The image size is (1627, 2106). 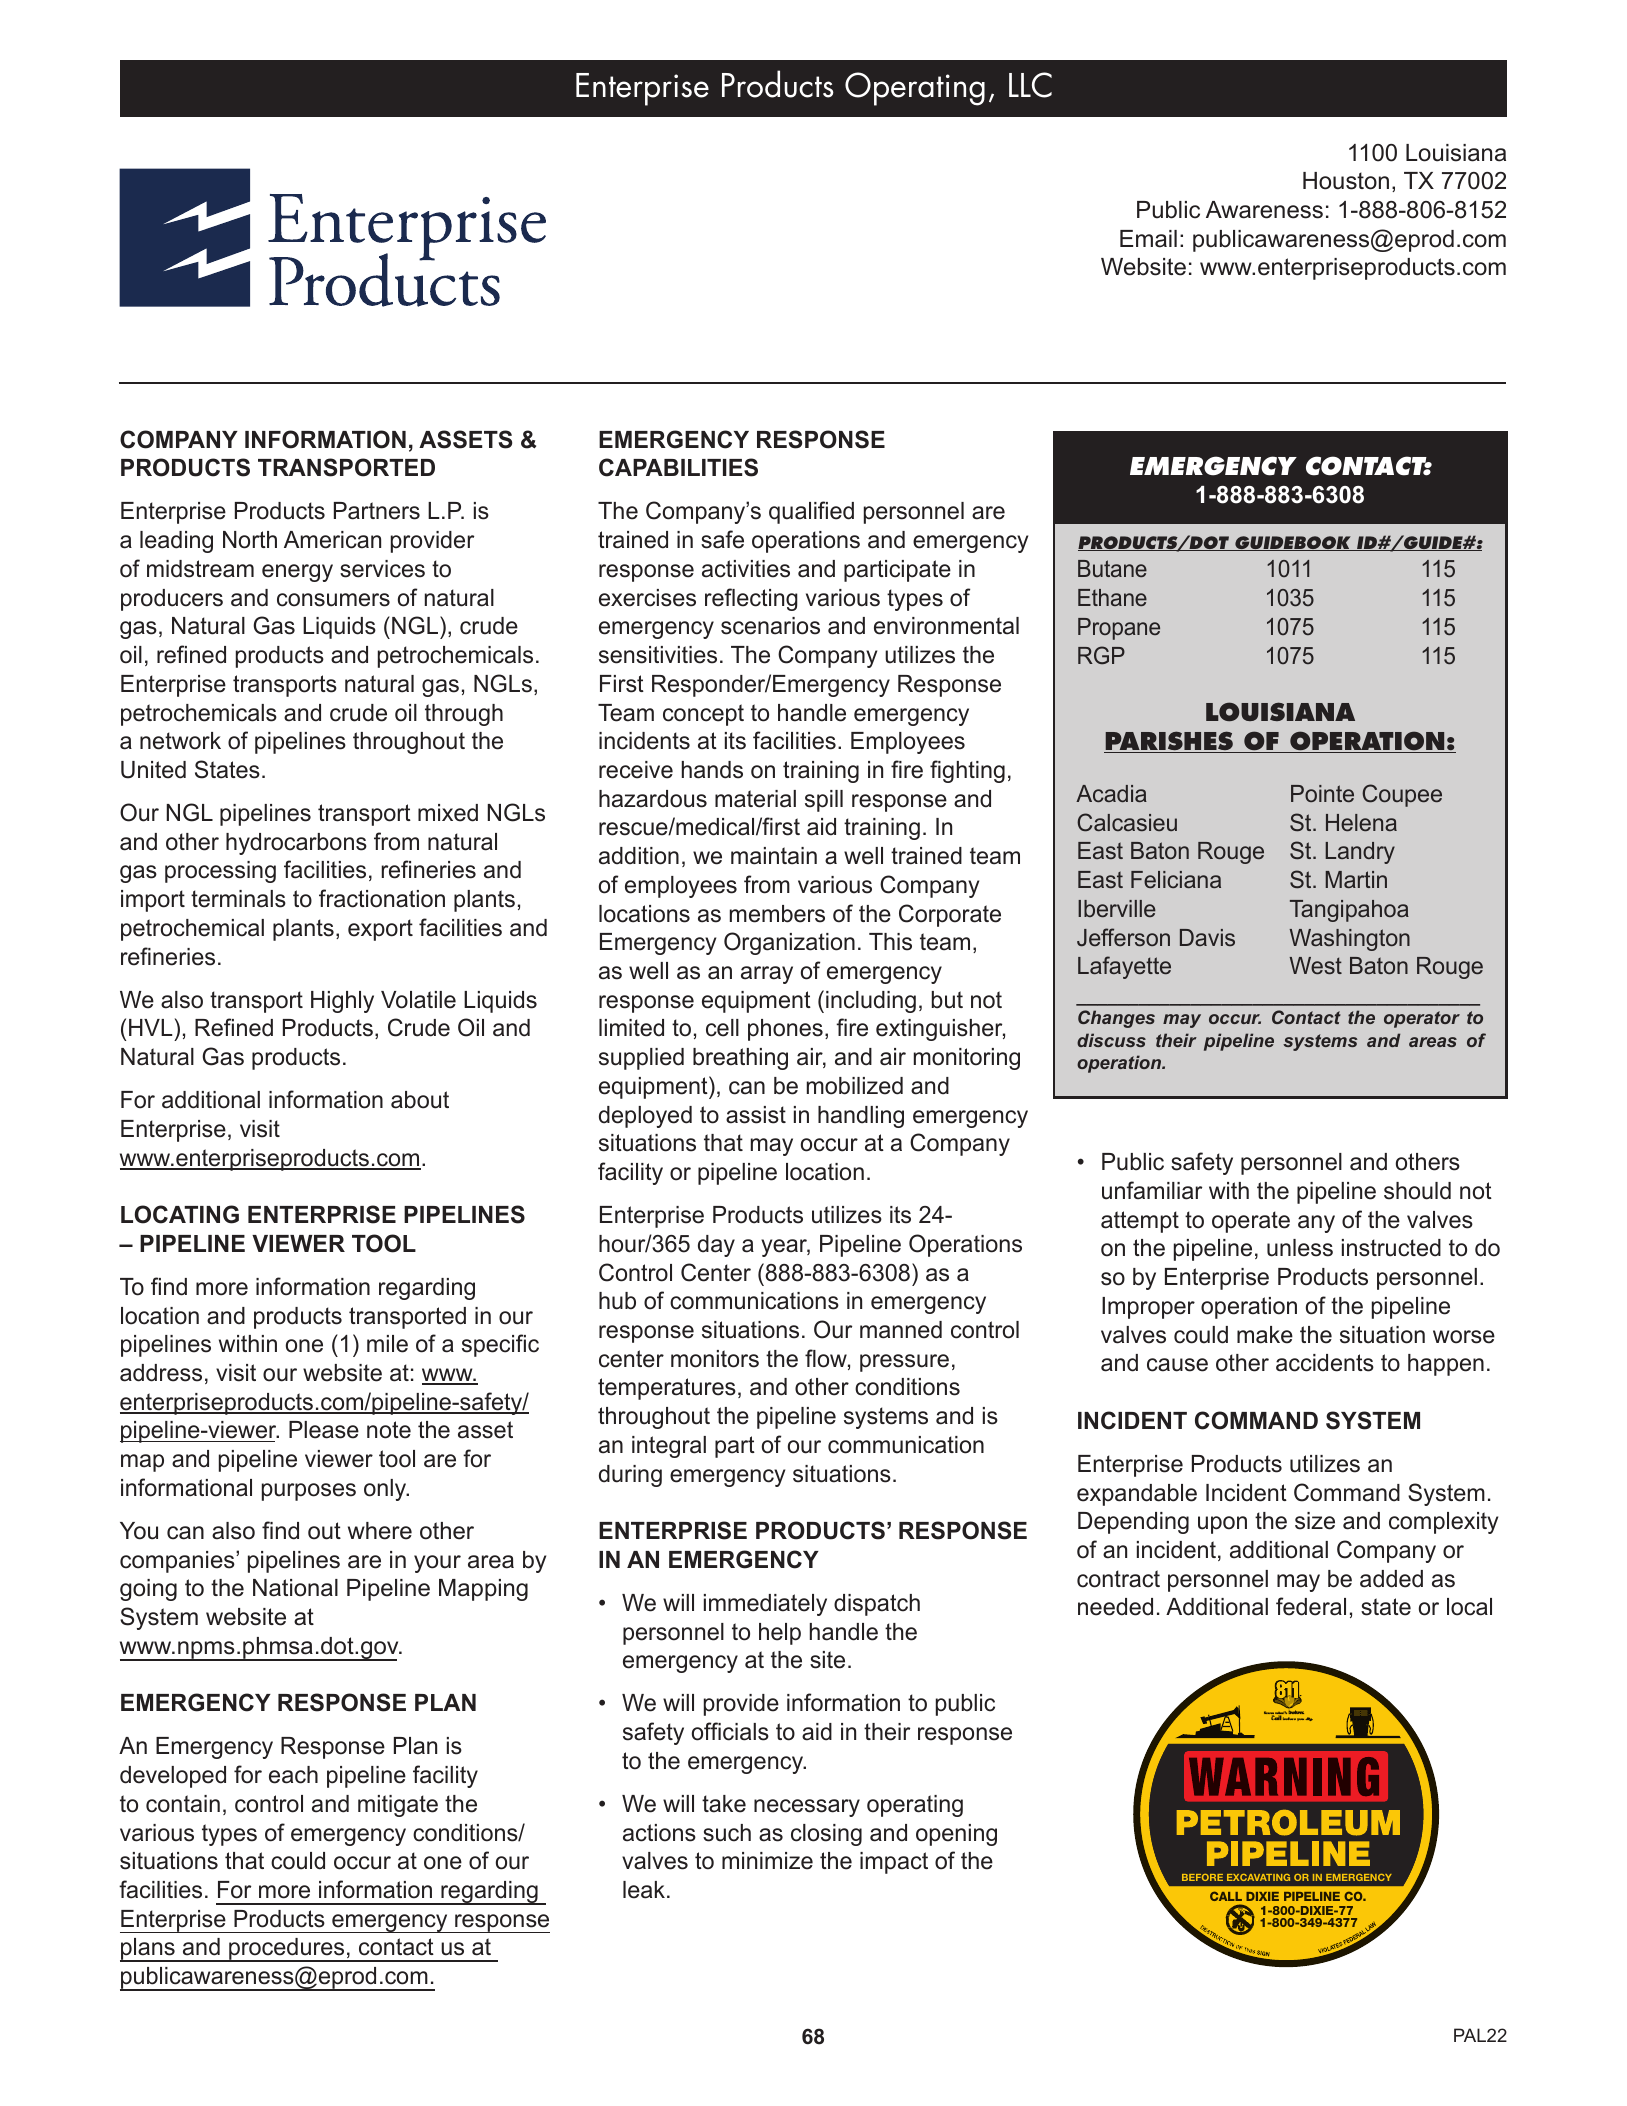 What do you see at coordinates (901, 1330) in the screenshot?
I see `manned` at bounding box center [901, 1330].
